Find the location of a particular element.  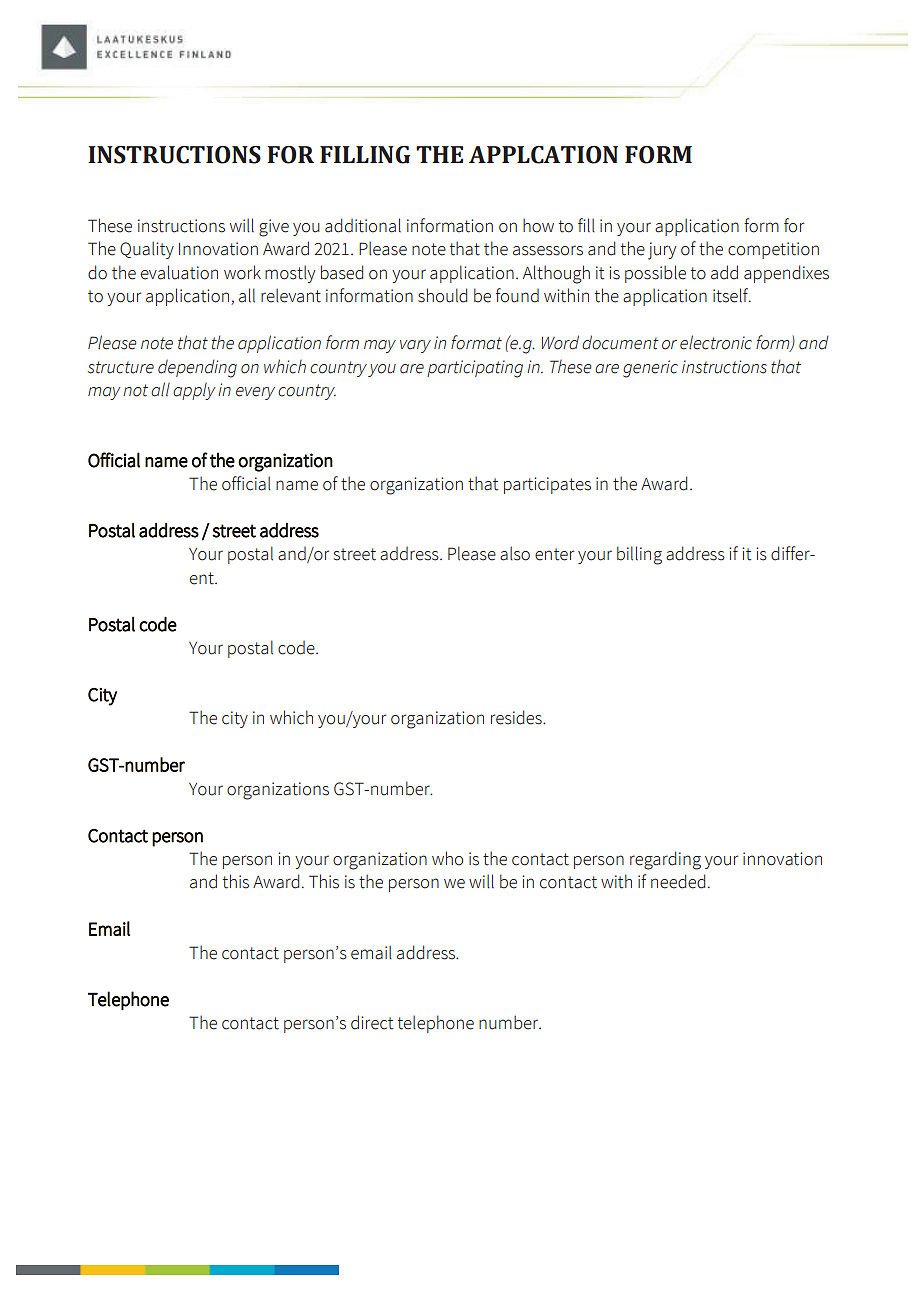

vary is located at coordinates (415, 346).
